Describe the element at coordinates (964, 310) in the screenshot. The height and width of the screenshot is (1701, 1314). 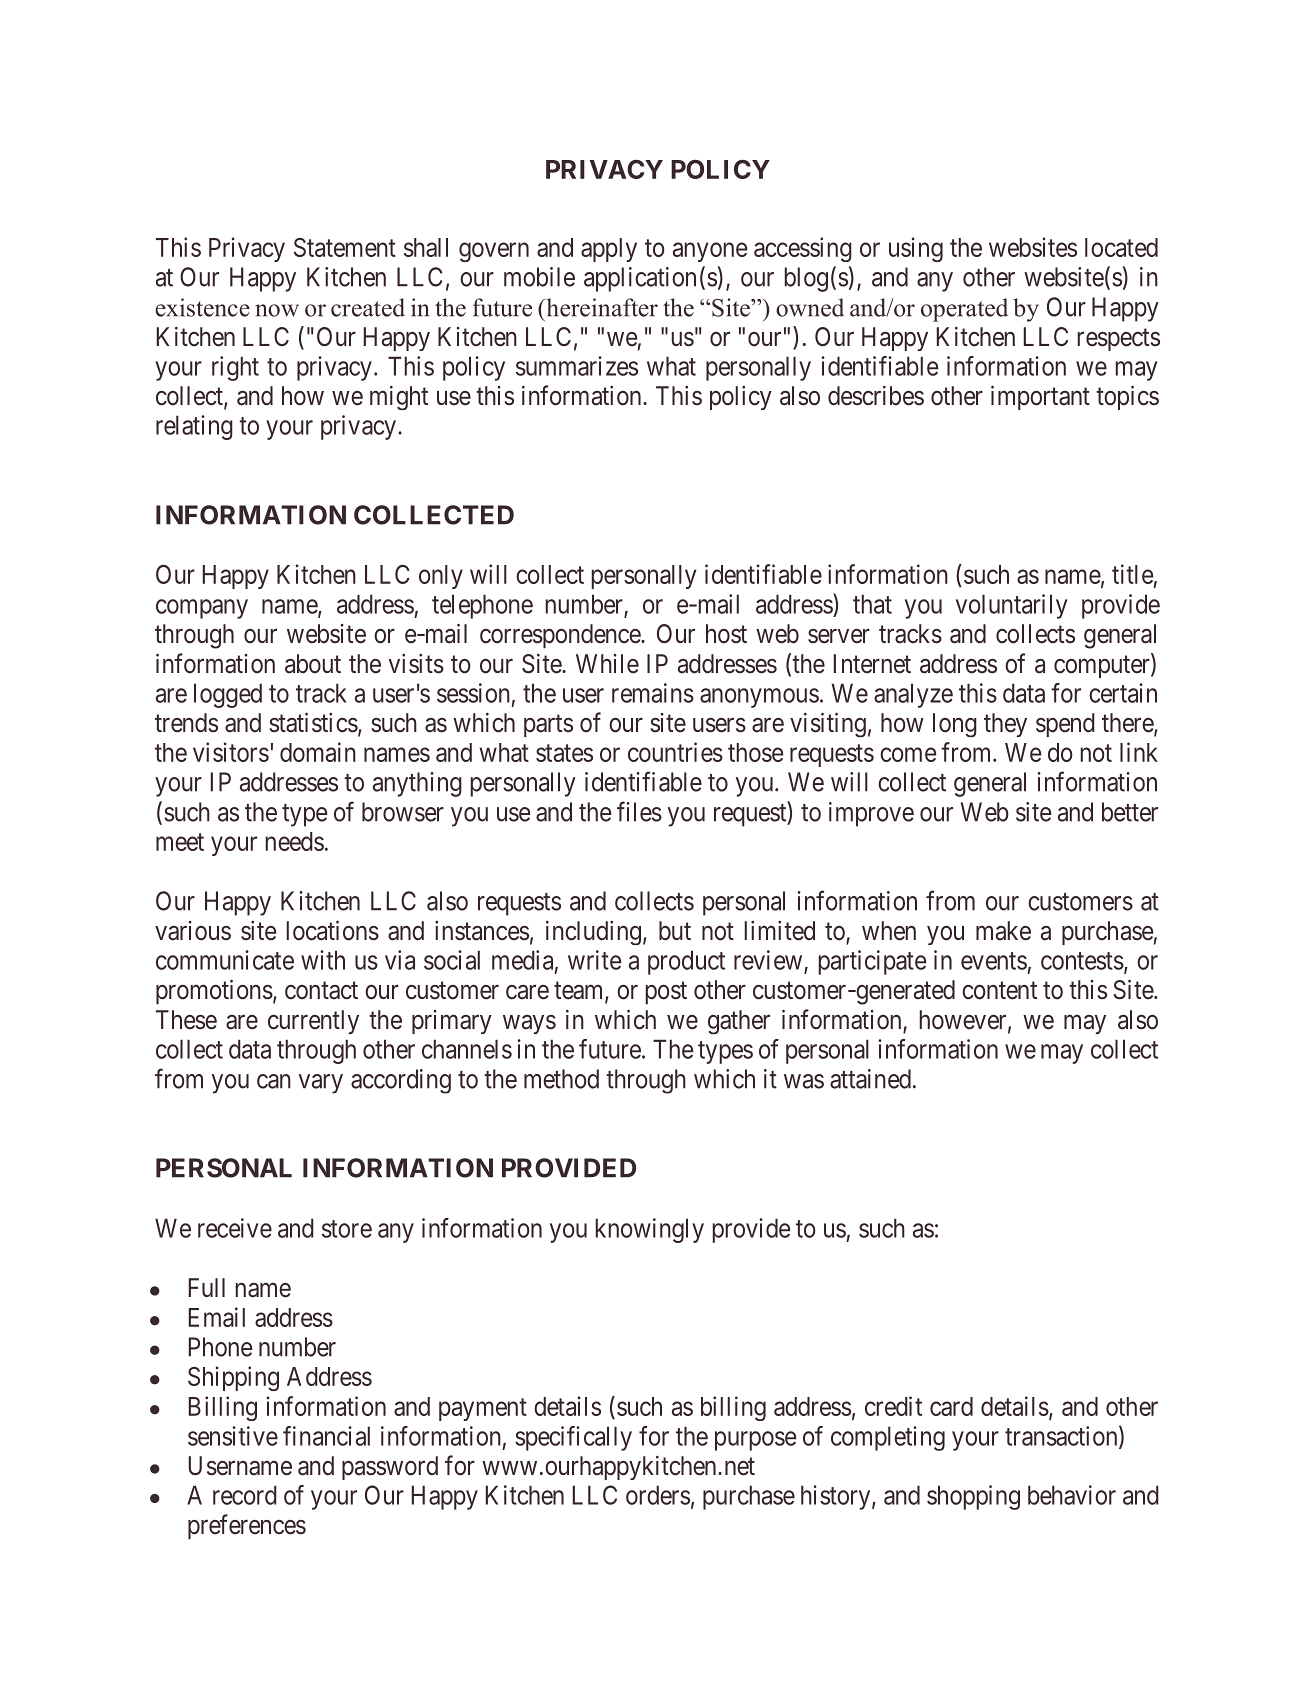
I see `operated` at that location.
